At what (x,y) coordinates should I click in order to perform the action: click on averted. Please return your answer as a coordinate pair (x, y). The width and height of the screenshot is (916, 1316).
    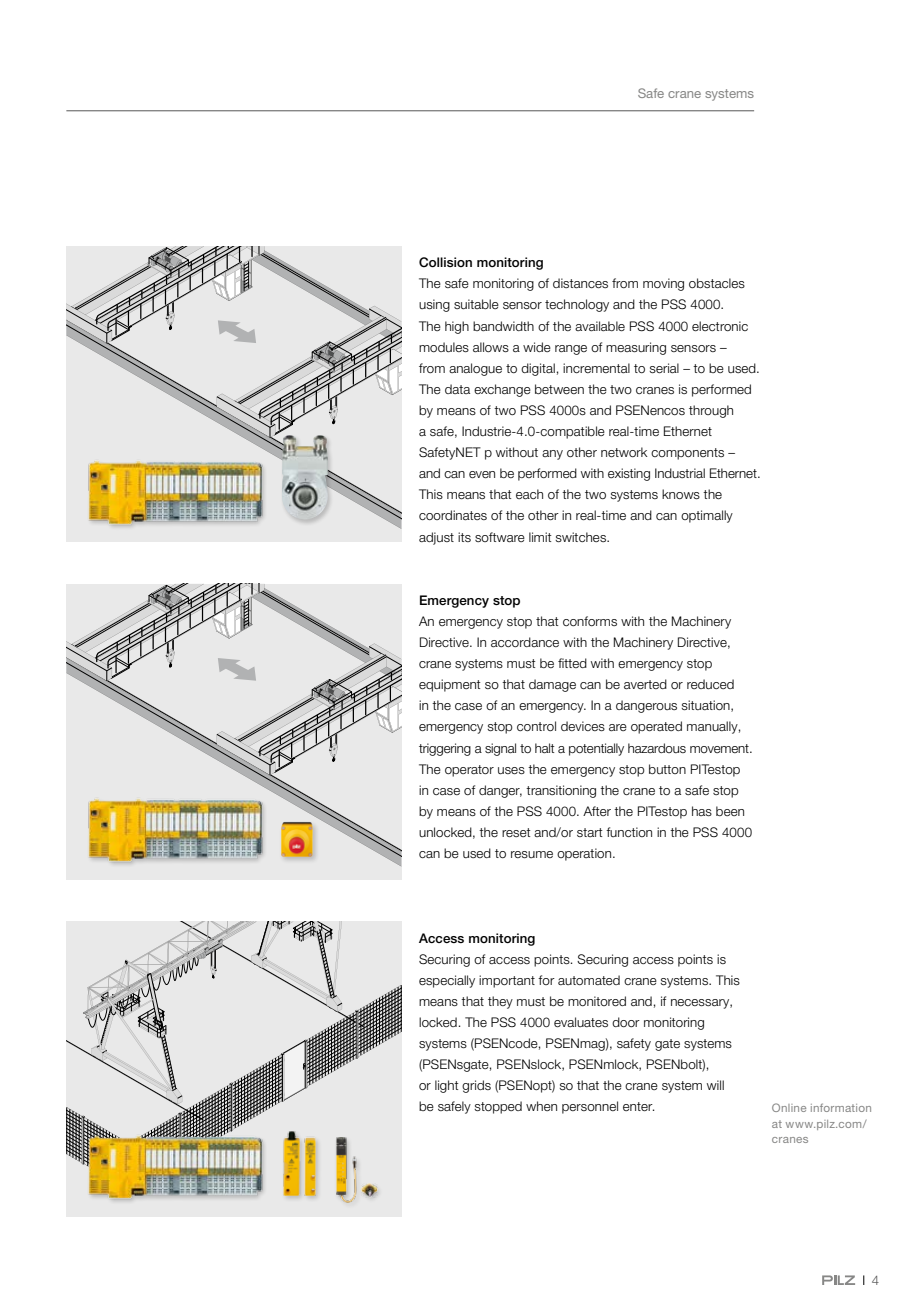
    Looking at the image, I should click on (645, 684).
